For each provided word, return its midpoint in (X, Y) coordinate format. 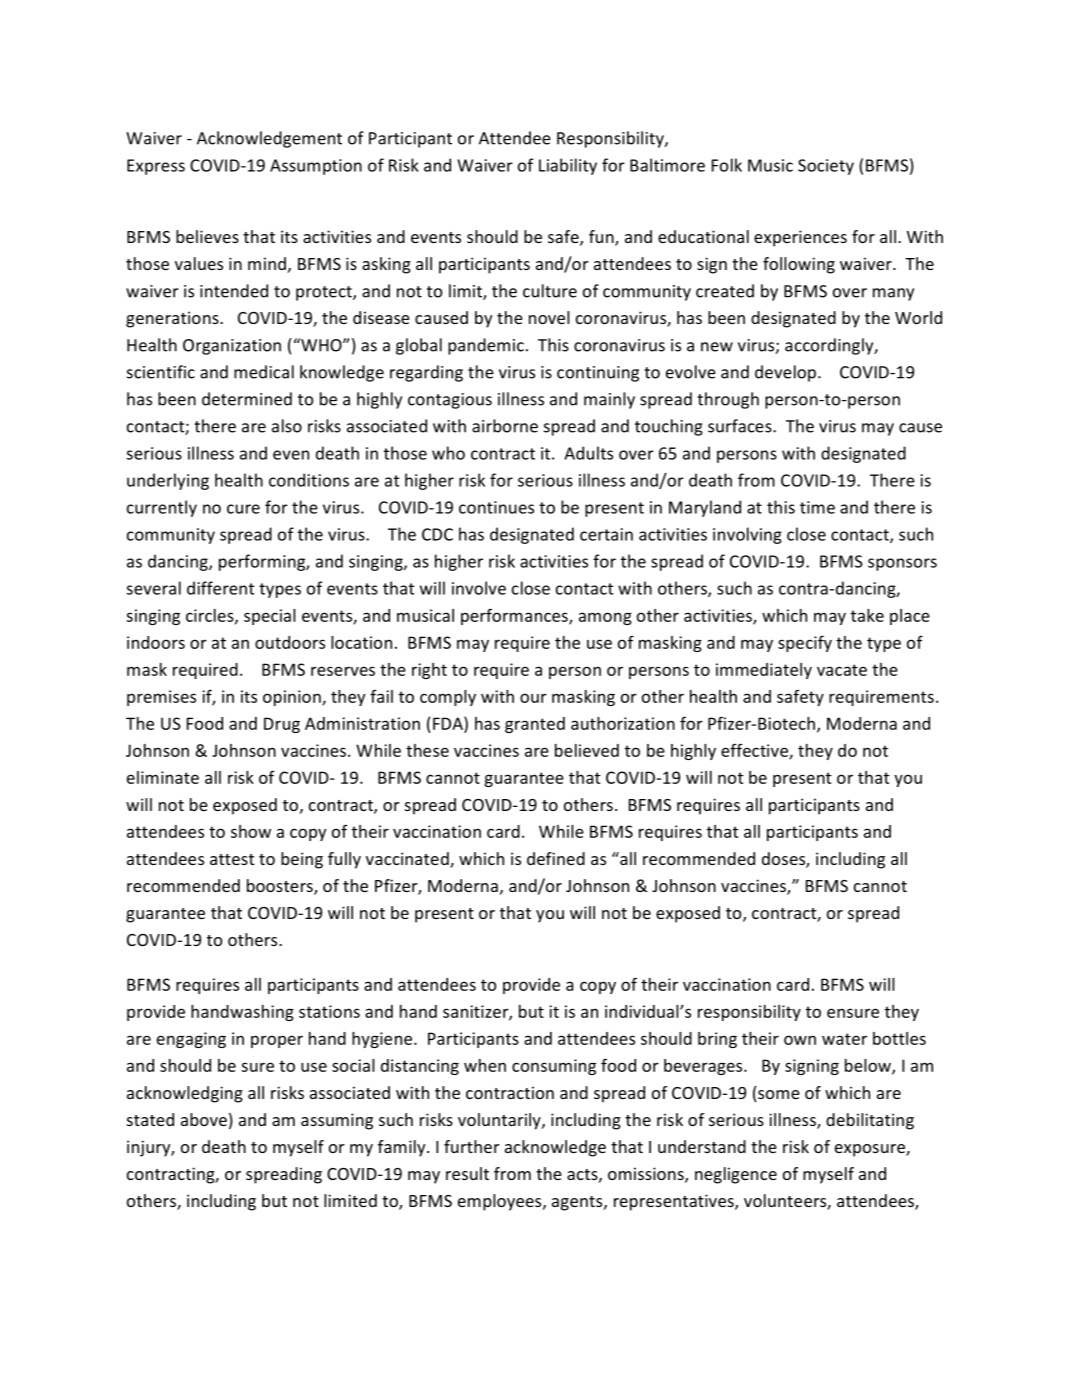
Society (826, 167)
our (533, 698)
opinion (293, 698)
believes (207, 236)
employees (501, 1202)
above (204, 1119)
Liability (568, 166)
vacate (842, 670)
